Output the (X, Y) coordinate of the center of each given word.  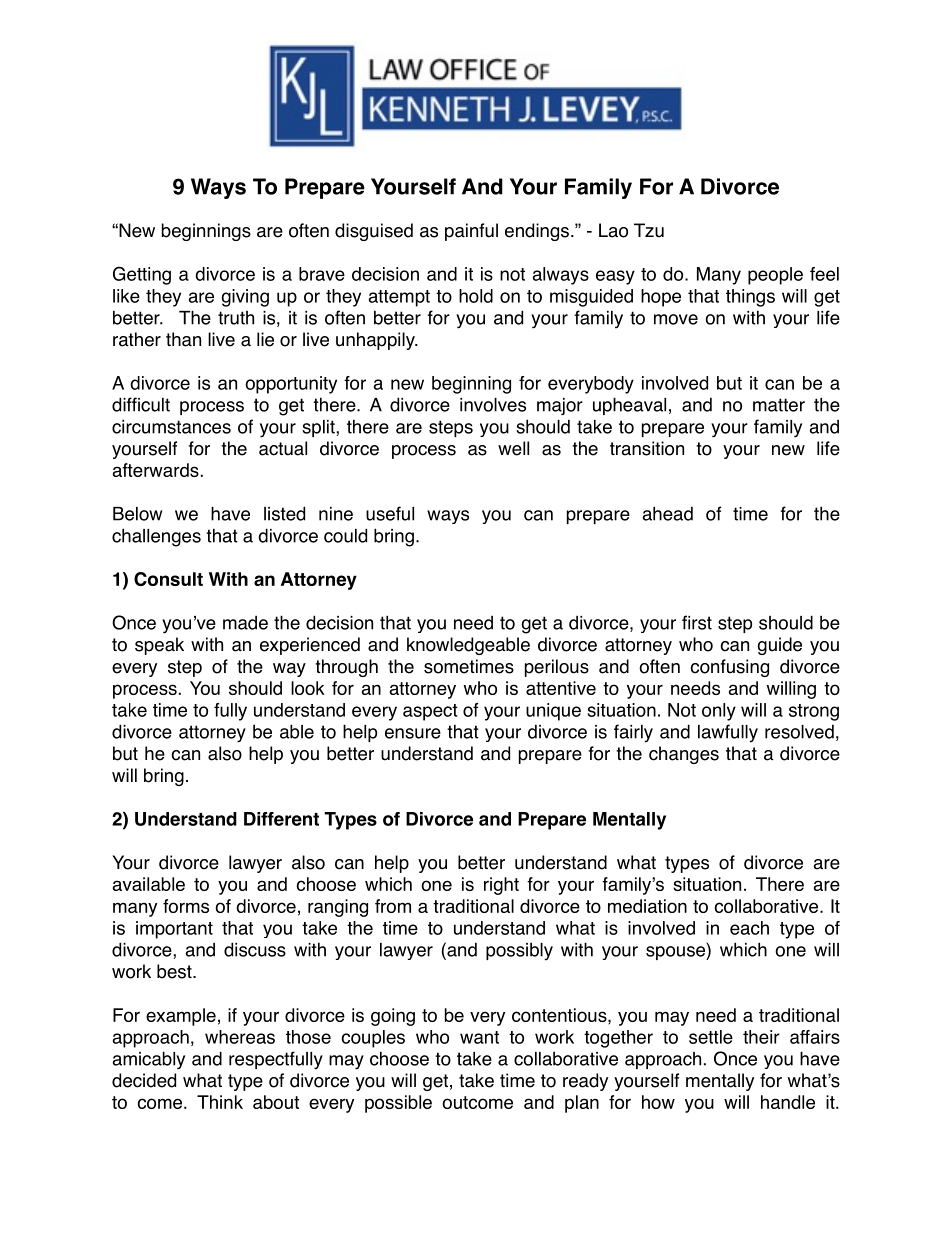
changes (684, 755)
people (775, 276)
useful (390, 513)
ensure (413, 733)
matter (779, 405)
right (501, 886)
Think (220, 1102)
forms (186, 906)
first (697, 622)
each (749, 928)
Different (281, 819)
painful (471, 232)
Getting (142, 275)
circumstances (171, 427)
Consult (168, 579)
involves (493, 405)
